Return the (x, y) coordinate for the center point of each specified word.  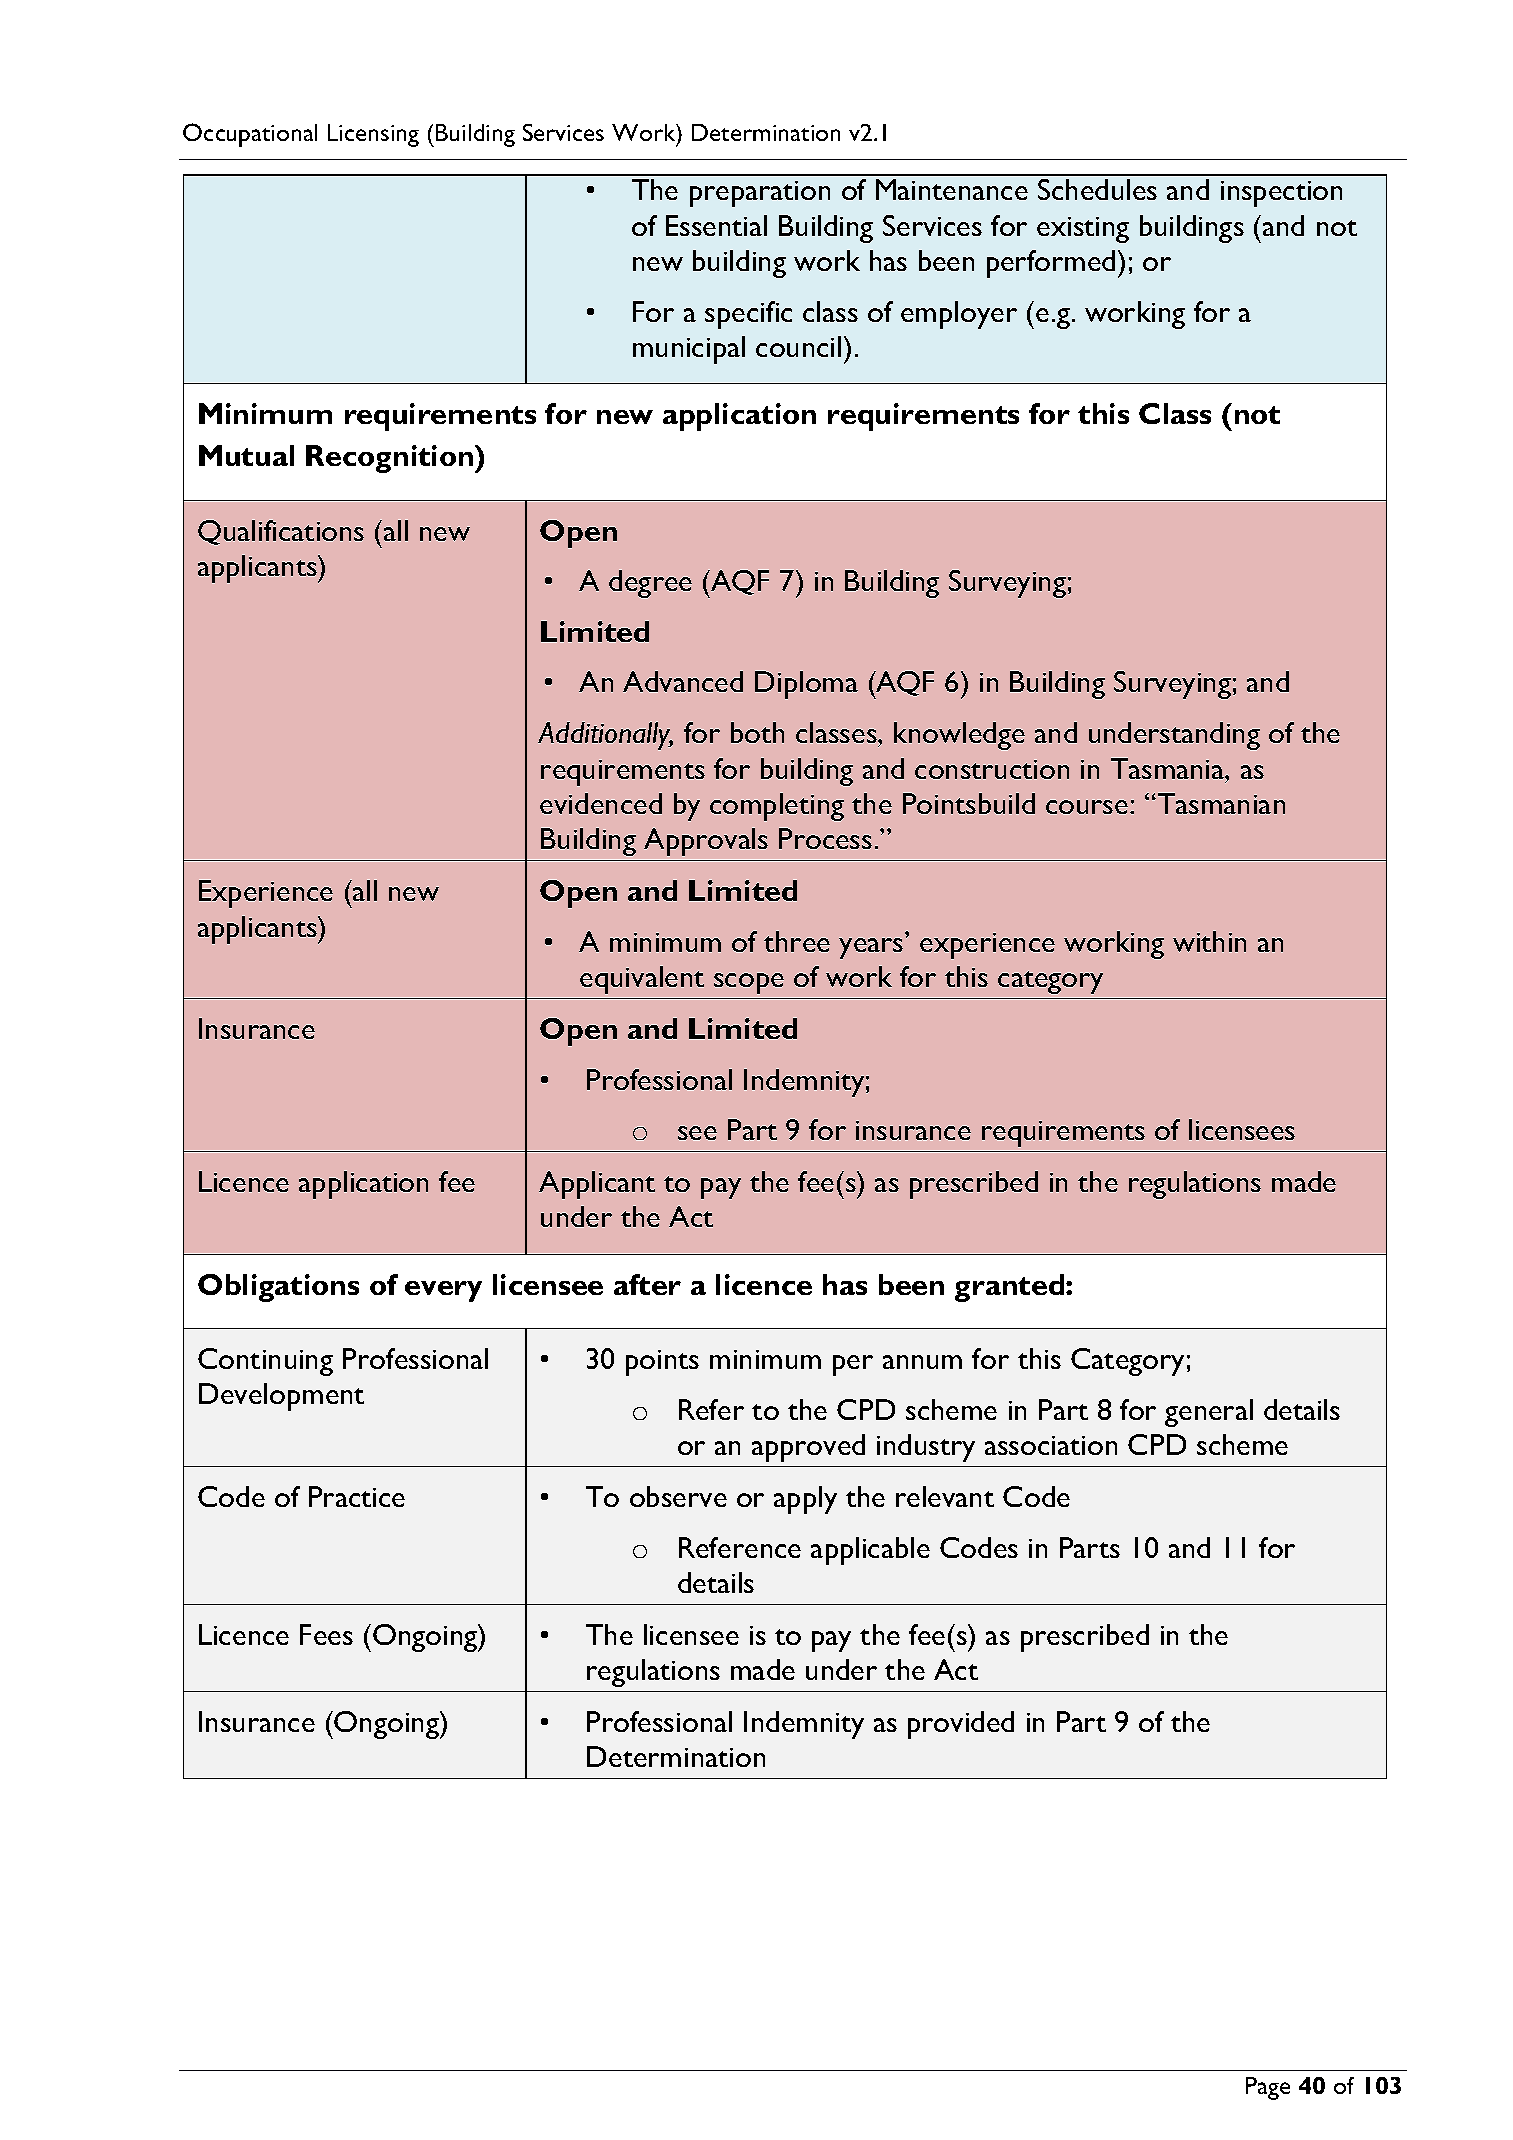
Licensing (373, 135)
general (1209, 1413)
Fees (326, 1634)
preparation (760, 194)
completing (777, 807)
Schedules (1097, 189)
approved (808, 1448)
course (1087, 807)
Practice (357, 1496)
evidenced (601, 803)
